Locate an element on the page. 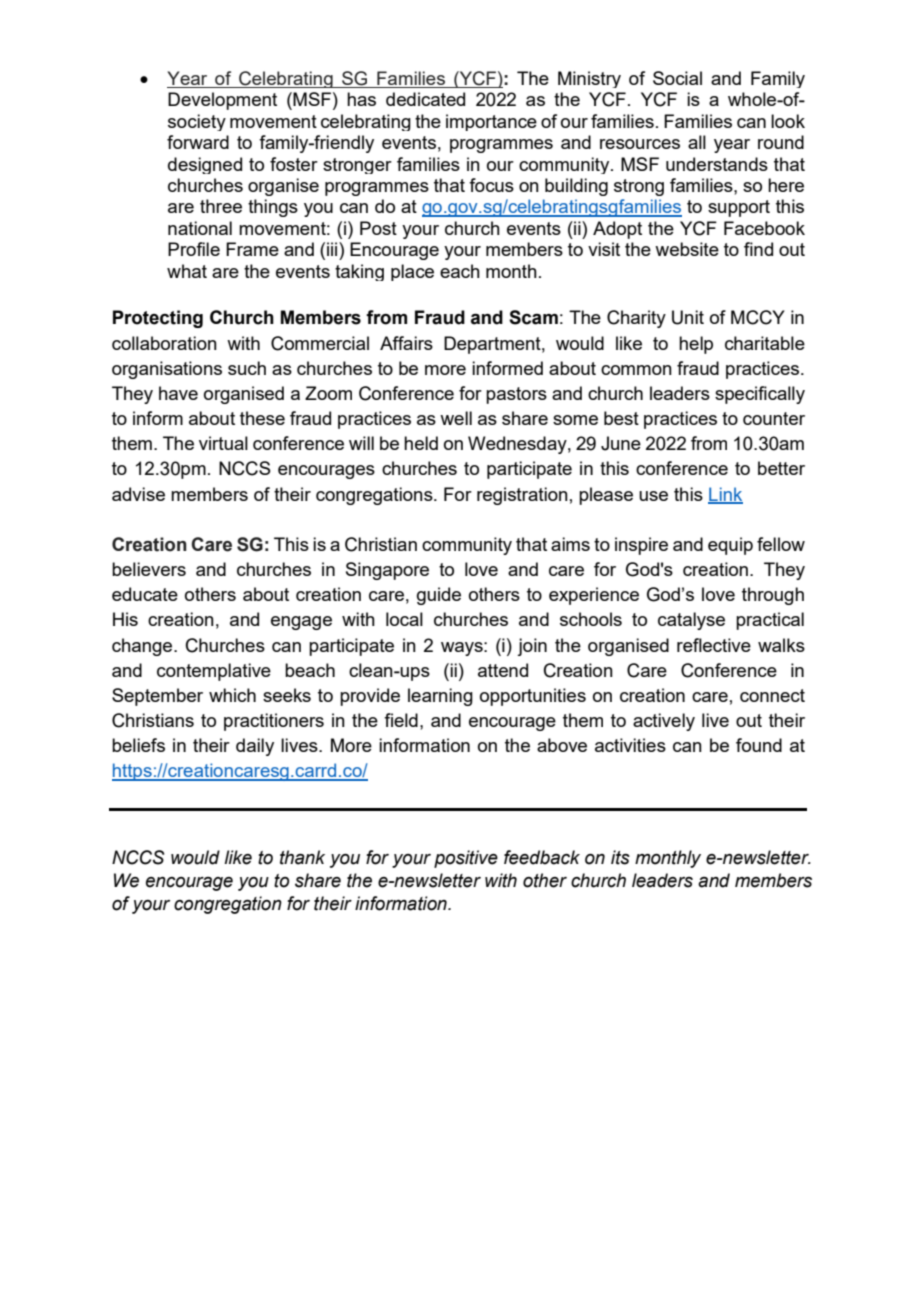 The width and height of the document is (924, 1308). positive is located at coordinates (466, 859).
